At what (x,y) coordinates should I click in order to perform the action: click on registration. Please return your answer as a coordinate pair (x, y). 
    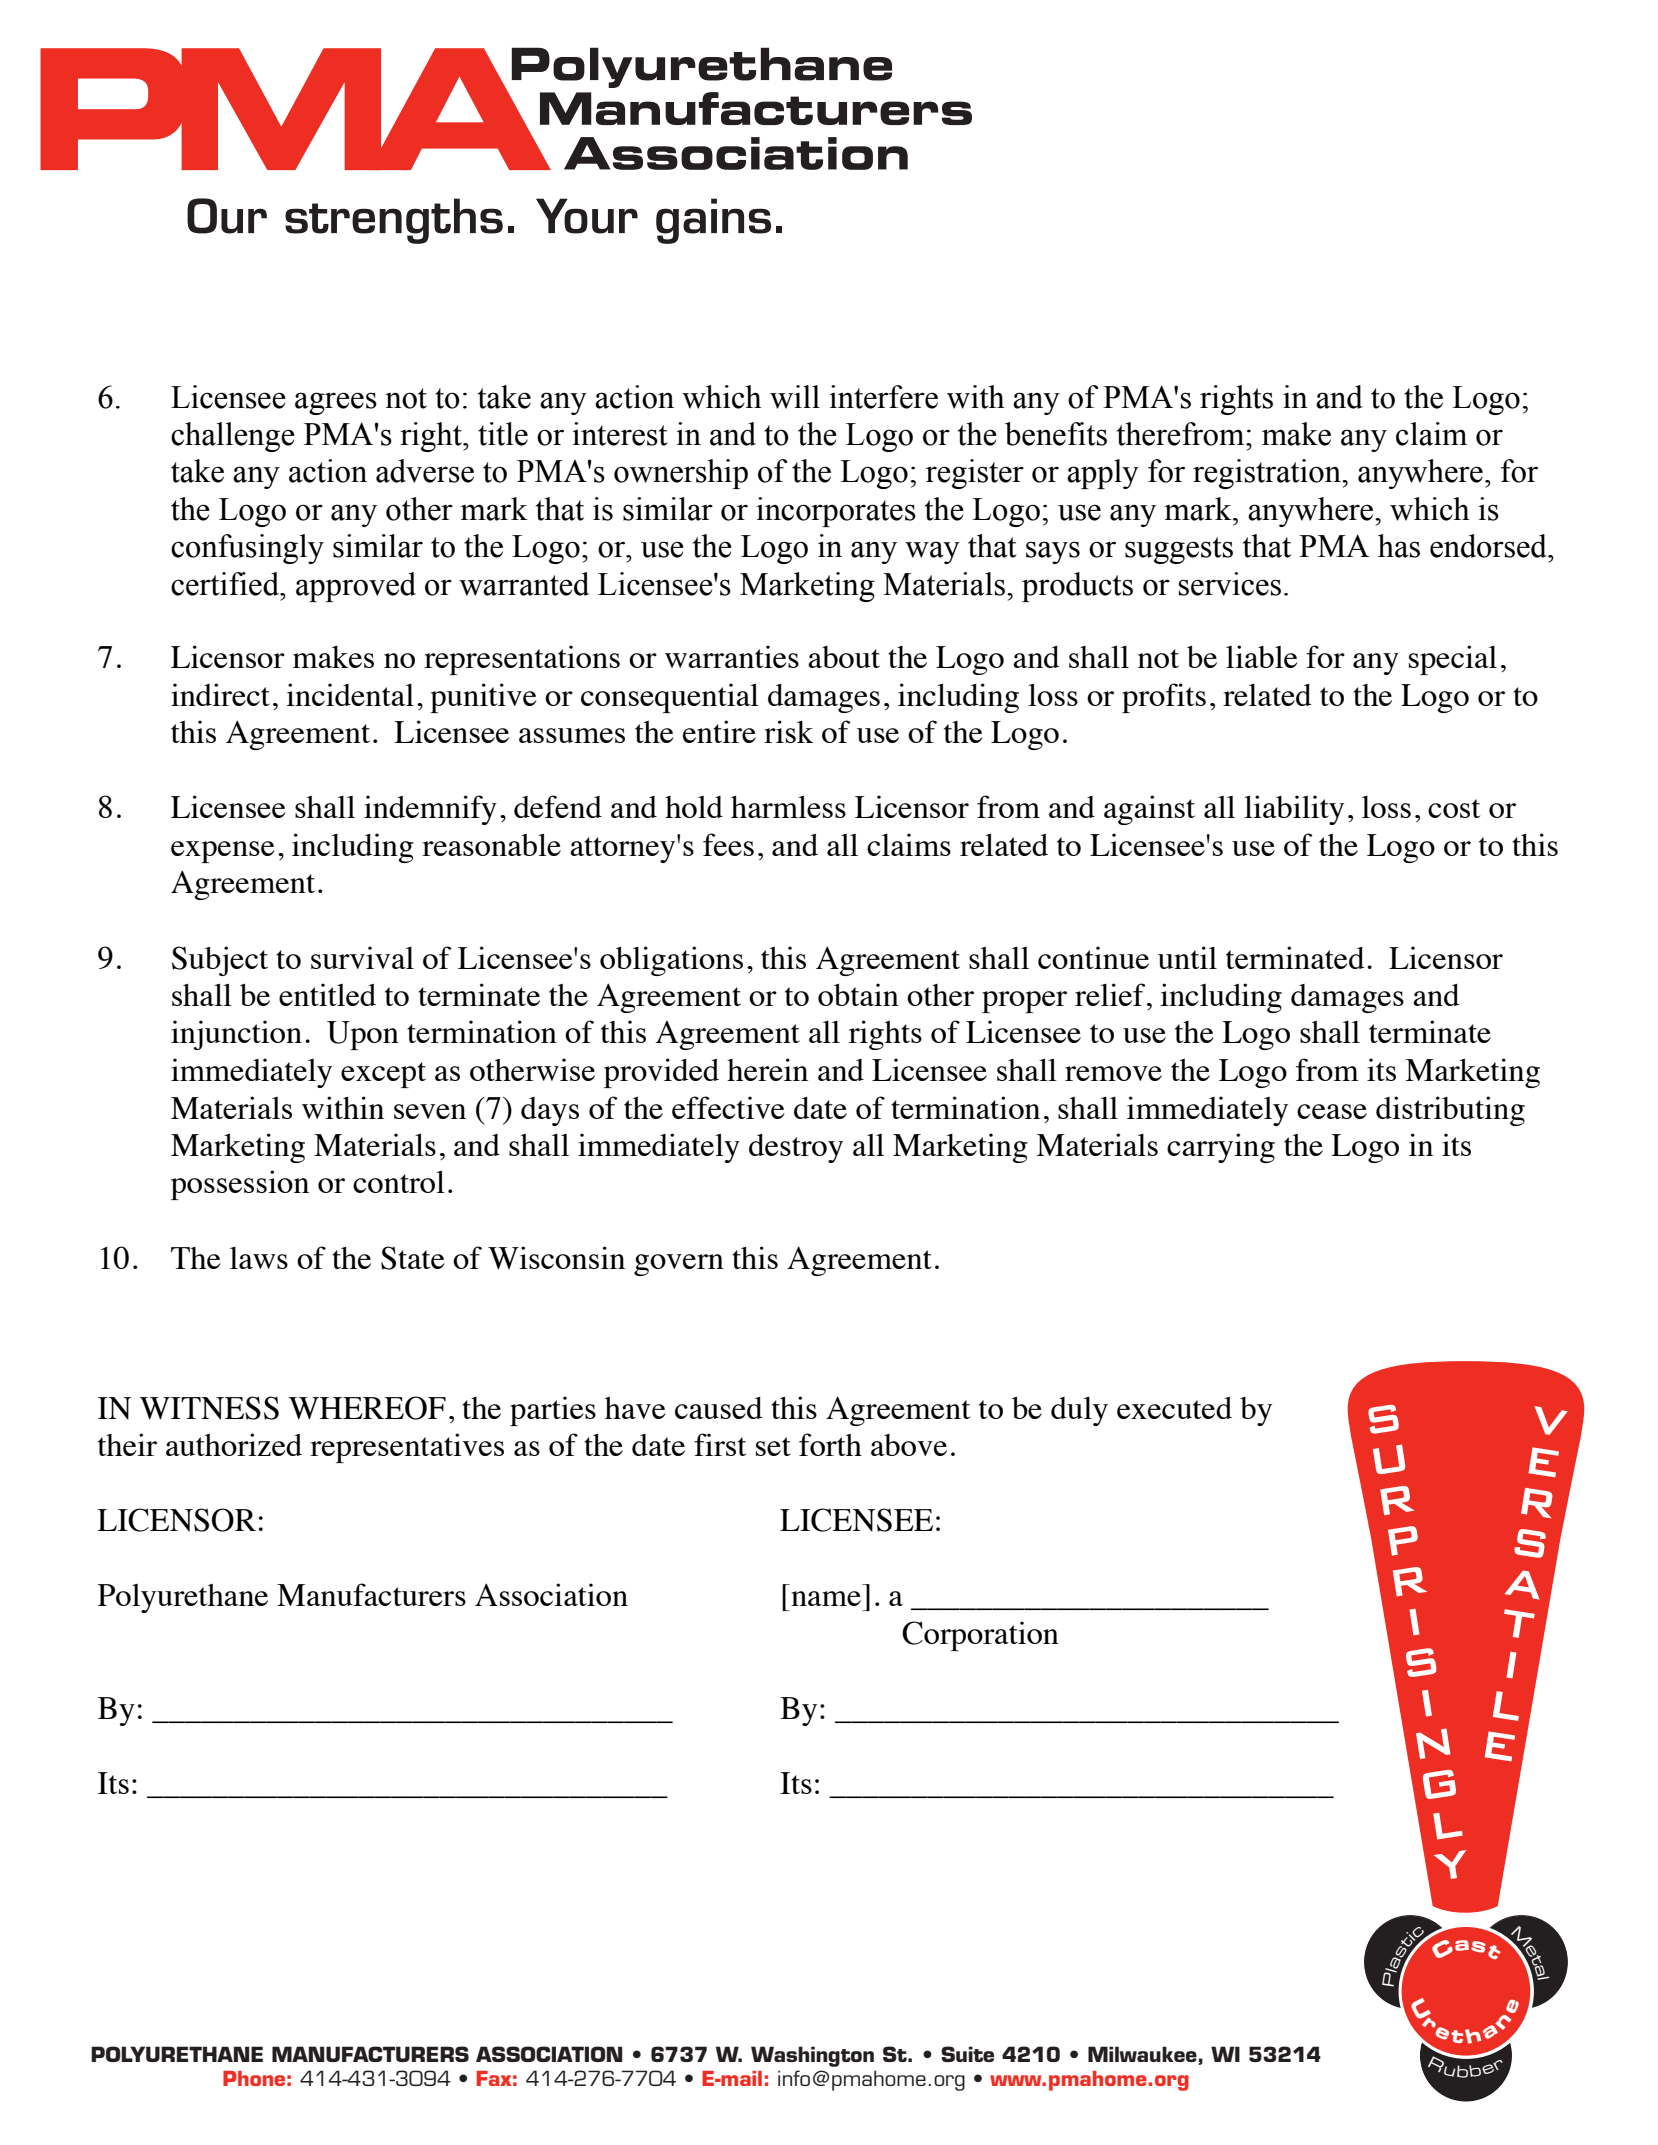
    Looking at the image, I should click on (1268, 474).
